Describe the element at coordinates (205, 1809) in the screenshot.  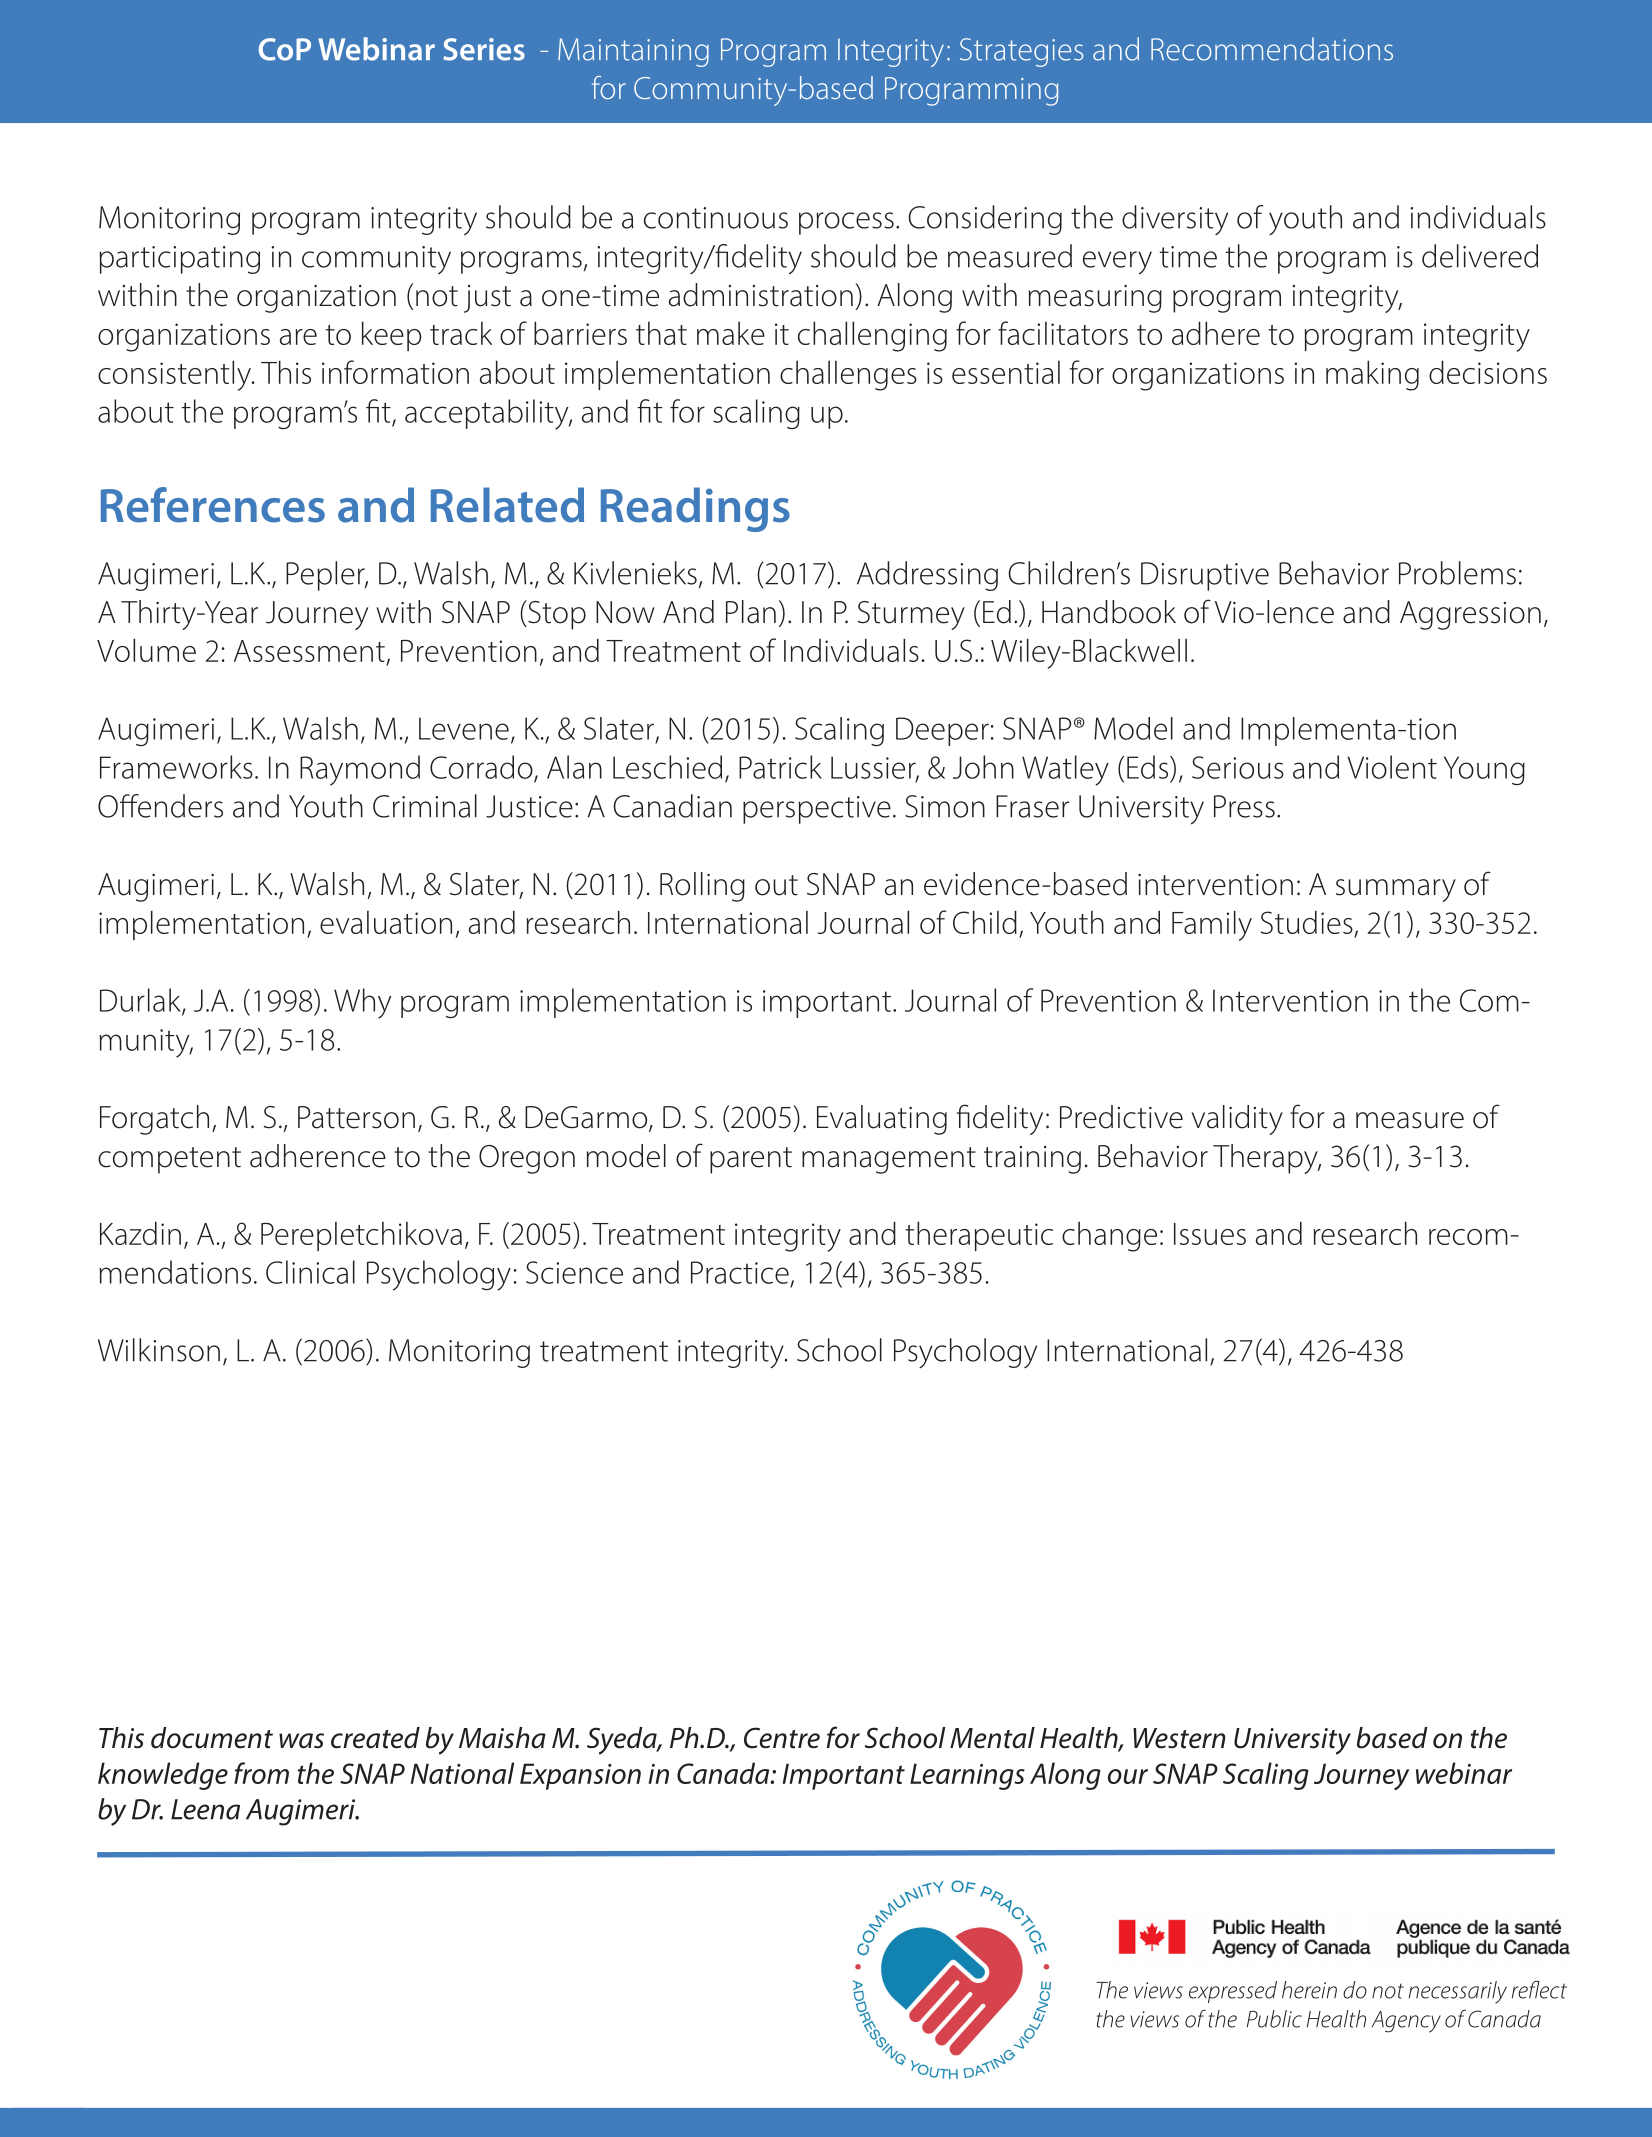
I see `Leena` at that location.
